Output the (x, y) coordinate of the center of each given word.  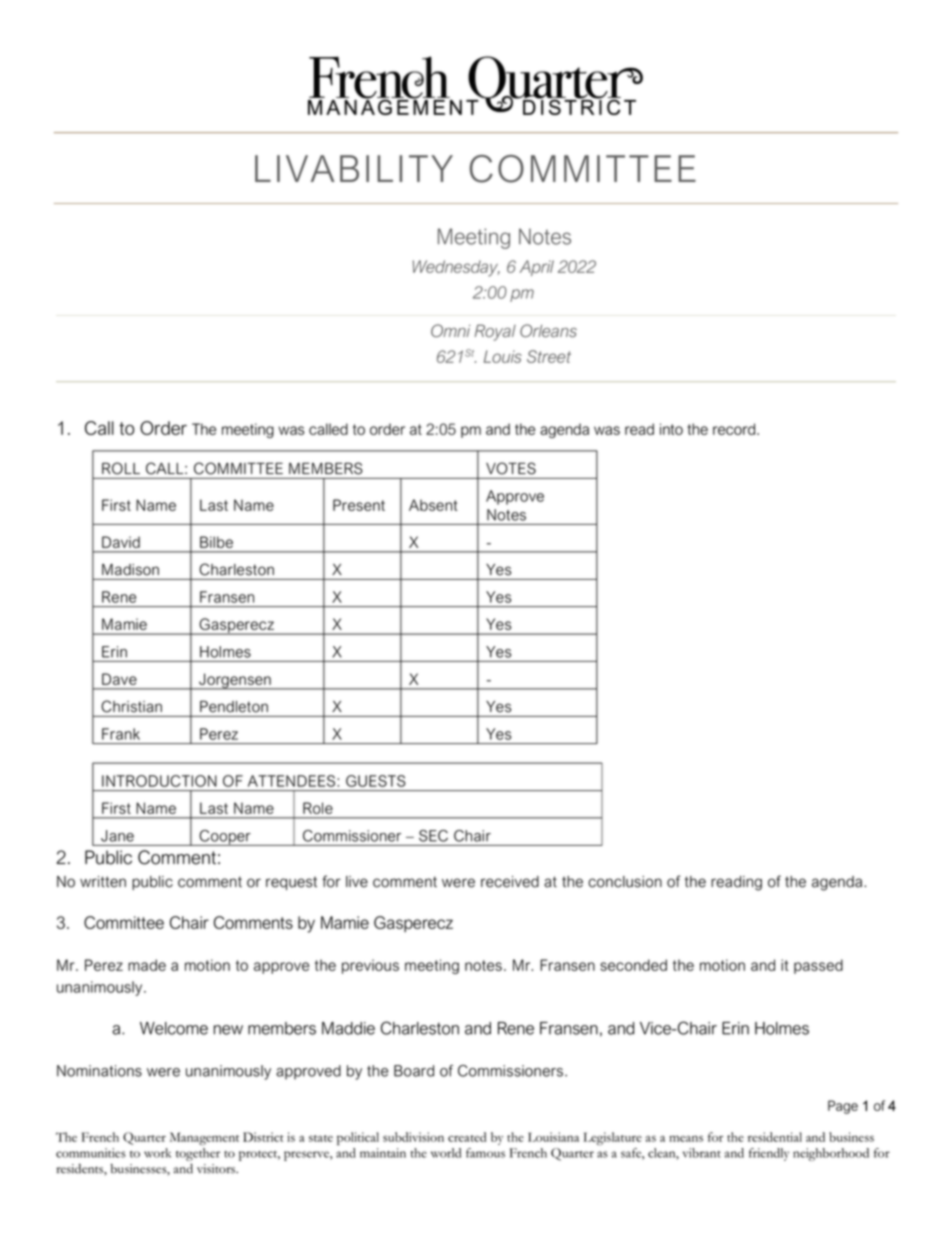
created (467, 1137)
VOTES (511, 468)
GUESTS (376, 781)
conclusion (625, 882)
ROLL (121, 468)
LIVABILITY (354, 168)
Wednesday (456, 268)
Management (204, 1138)
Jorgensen (235, 681)
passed (818, 966)
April (537, 268)
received (510, 882)
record (735, 429)
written (103, 882)
